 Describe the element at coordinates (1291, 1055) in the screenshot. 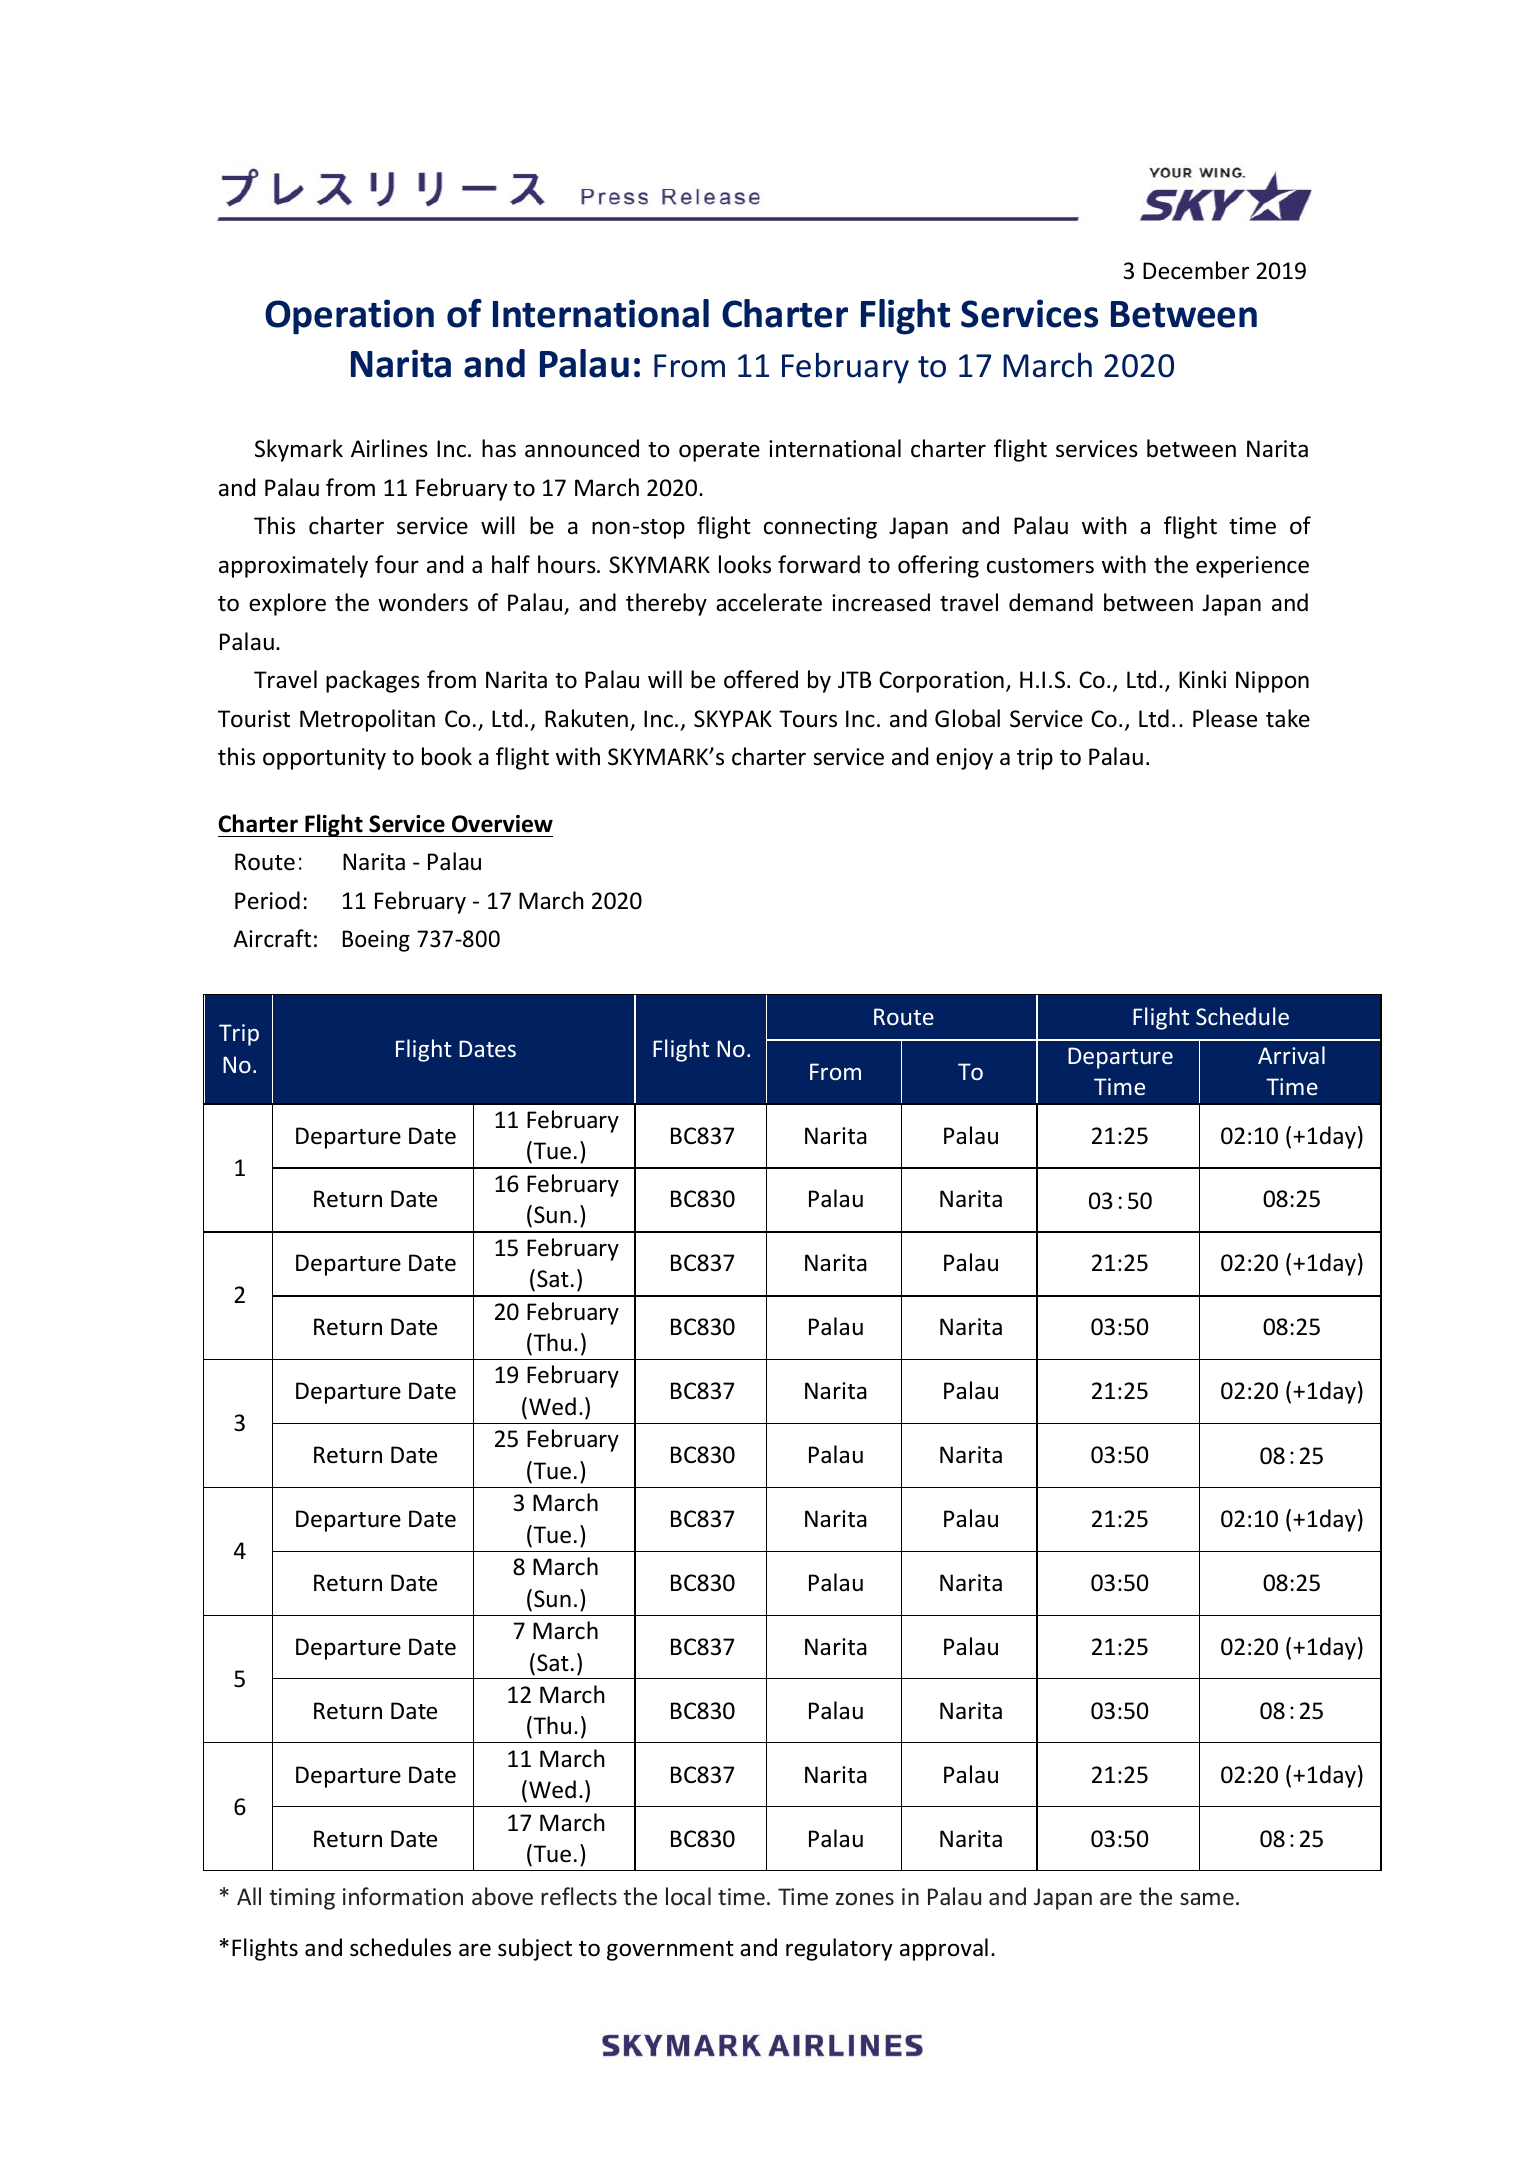

I see `Arrival` at that location.
